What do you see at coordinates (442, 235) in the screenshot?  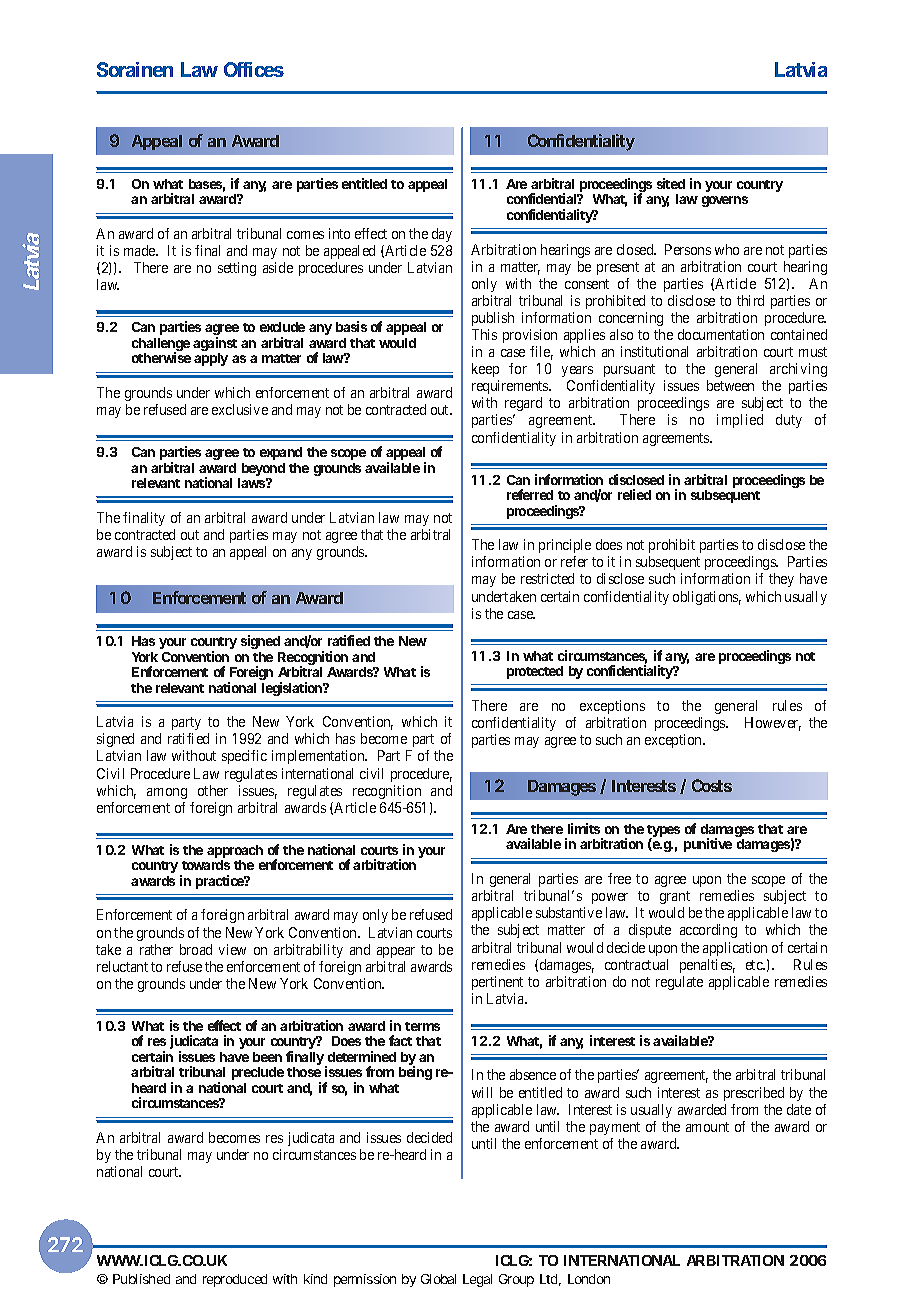 I see `day` at bounding box center [442, 235].
